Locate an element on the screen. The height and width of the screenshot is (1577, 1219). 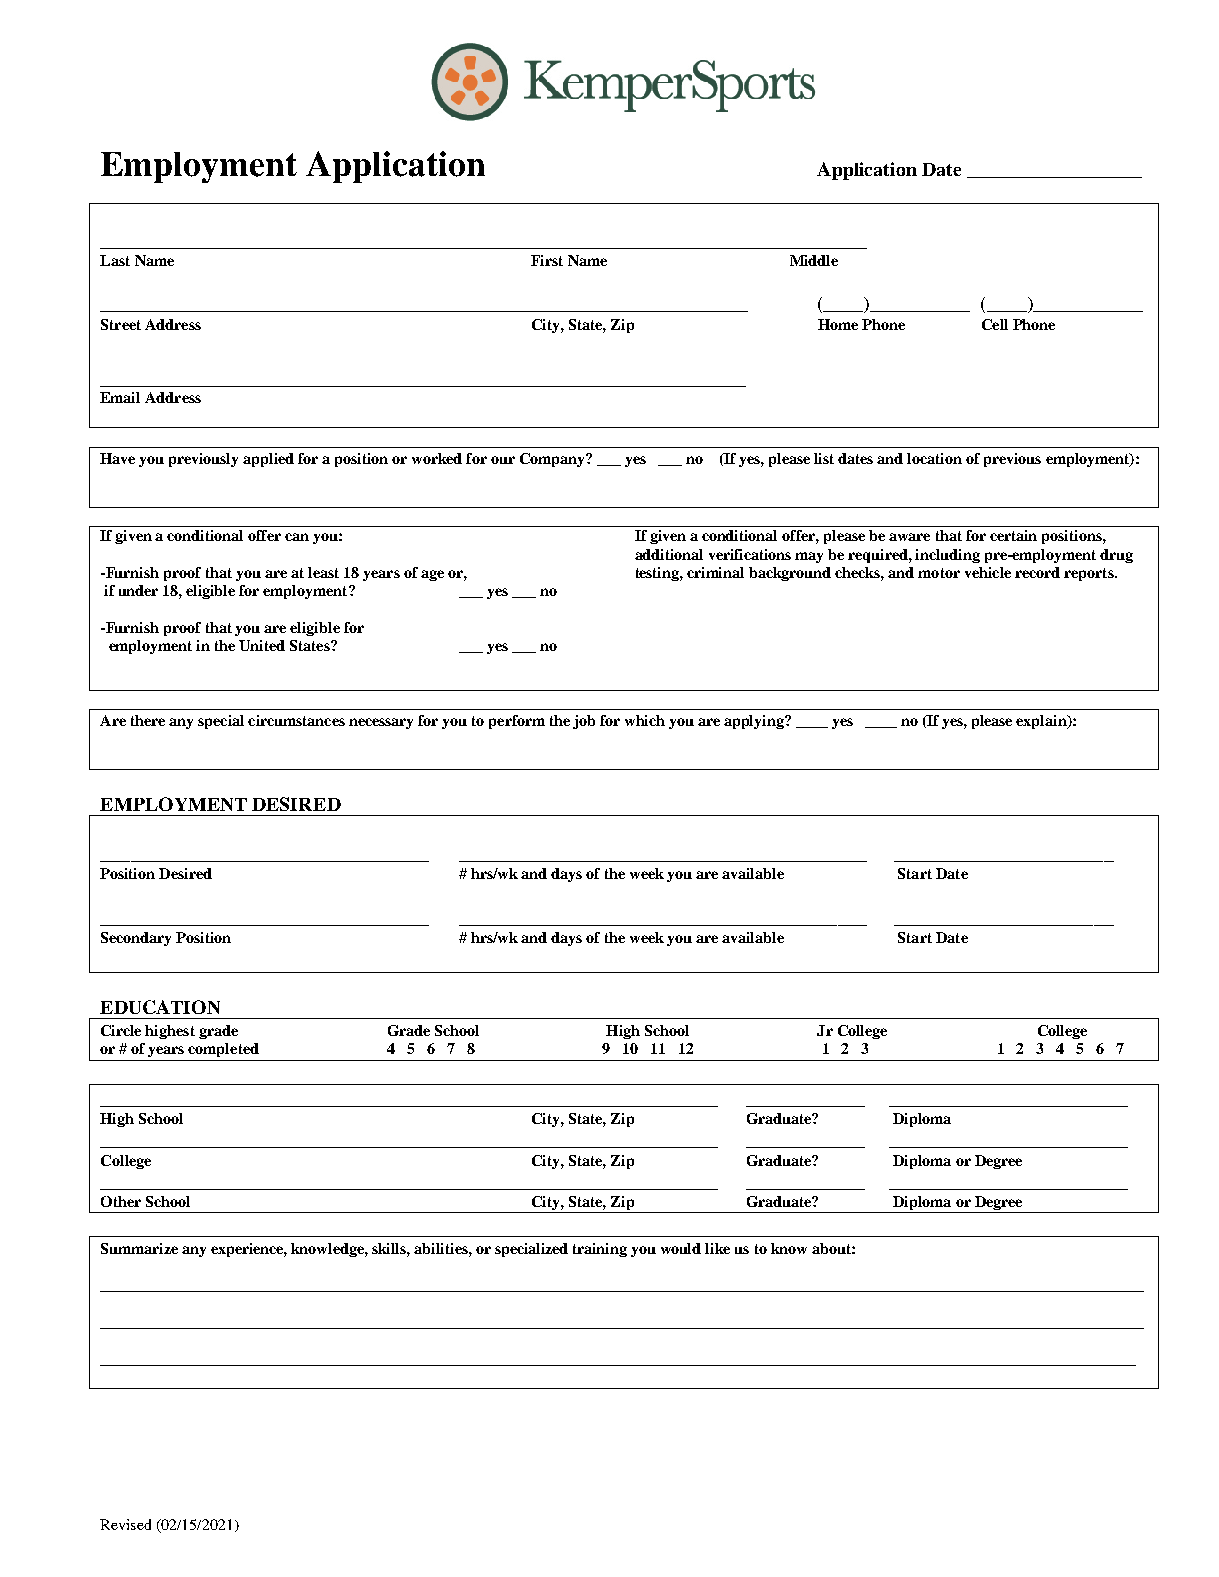
Revised is located at coordinates (125, 1524).
